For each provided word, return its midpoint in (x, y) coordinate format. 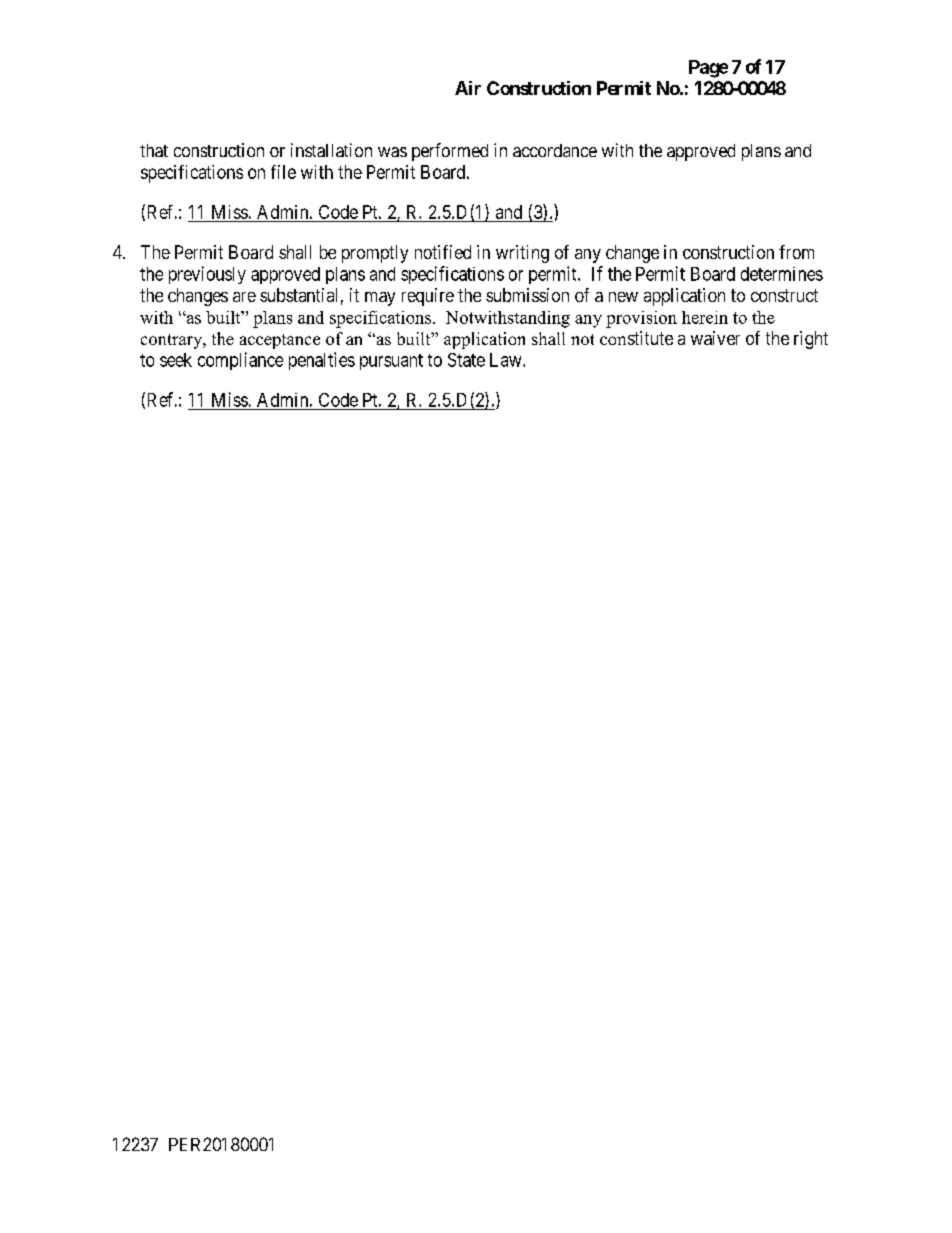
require (428, 297)
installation (331, 150)
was (392, 152)
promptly (375, 254)
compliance (240, 361)
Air (468, 88)
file (283, 172)
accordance (555, 150)
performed (450, 152)
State (466, 360)
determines (782, 274)
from (796, 252)
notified (443, 252)
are (244, 297)
